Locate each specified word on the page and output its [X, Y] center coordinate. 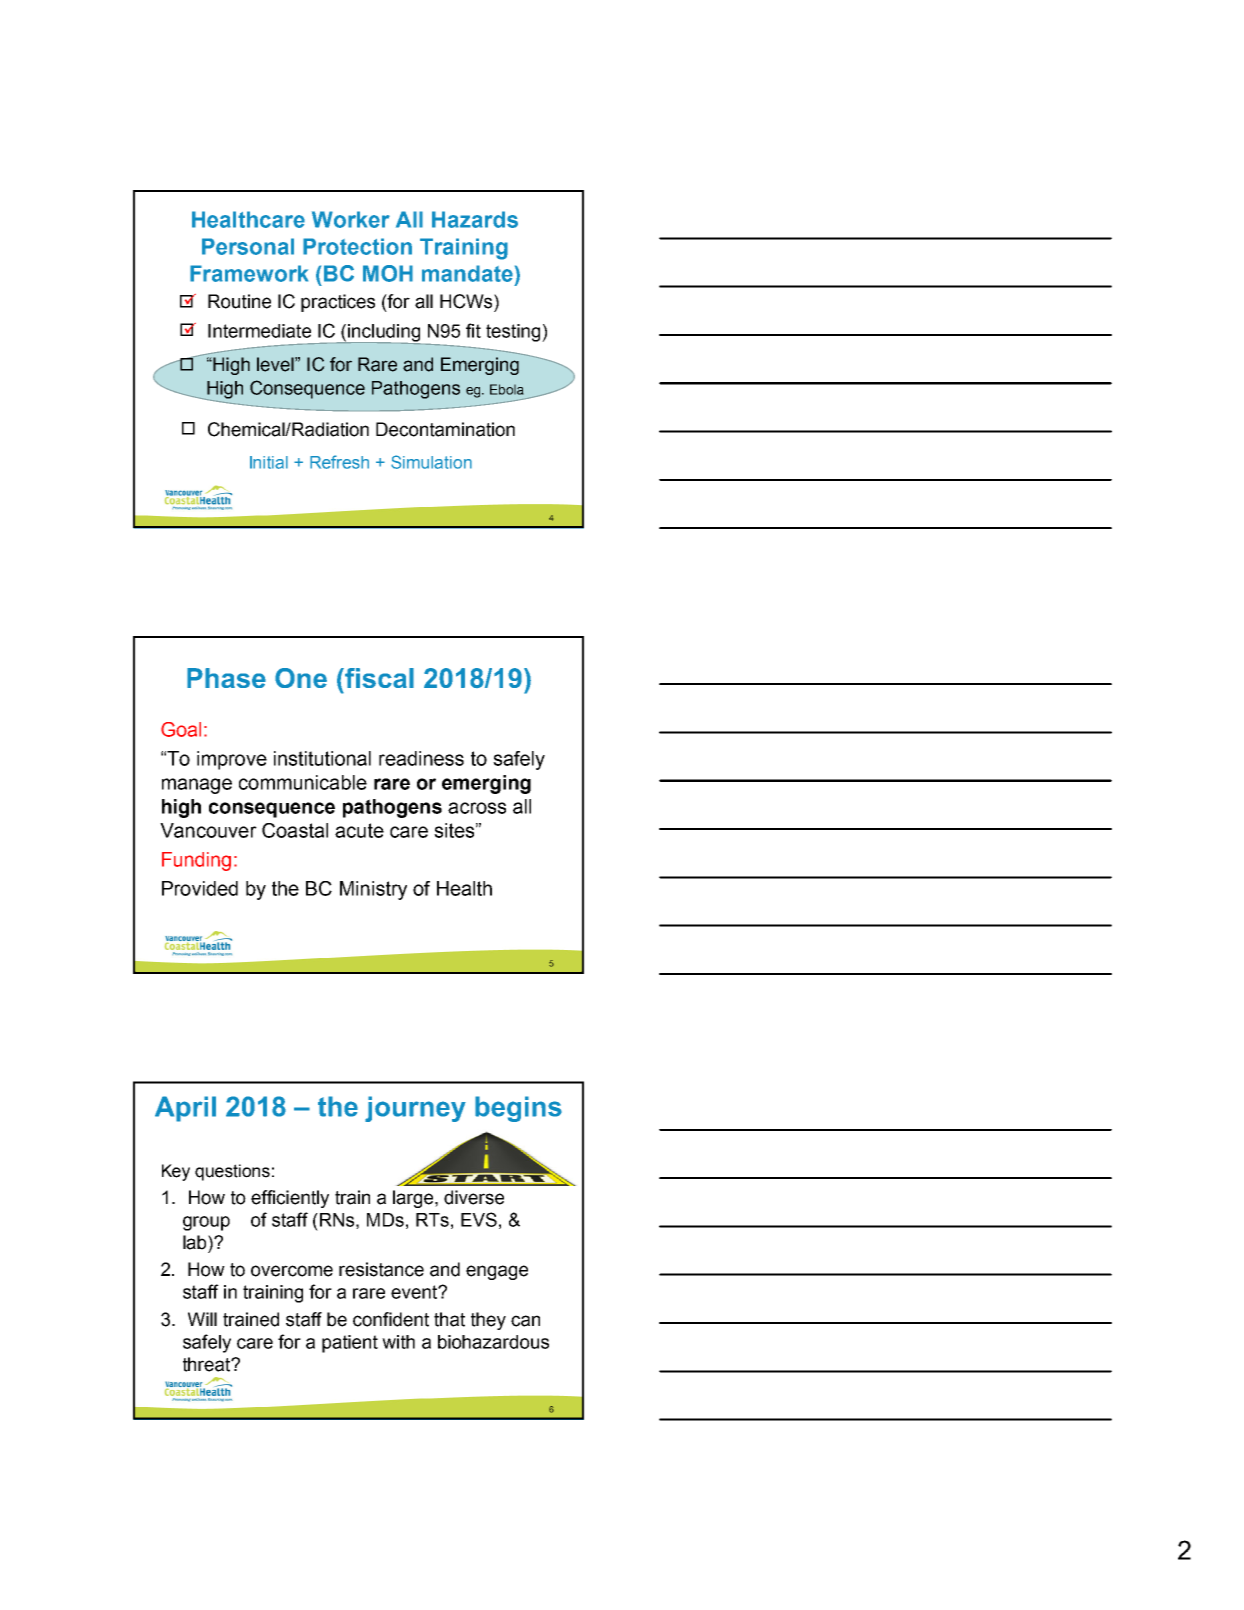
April [185, 1109]
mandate [467, 273]
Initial [269, 462]
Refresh [339, 462]
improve [232, 760]
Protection [357, 246]
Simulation [431, 462]
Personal [248, 246]
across [477, 808]
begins [518, 1109]
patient [350, 1344]
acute [359, 830]
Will [202, 1319]
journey [415, 1109]
